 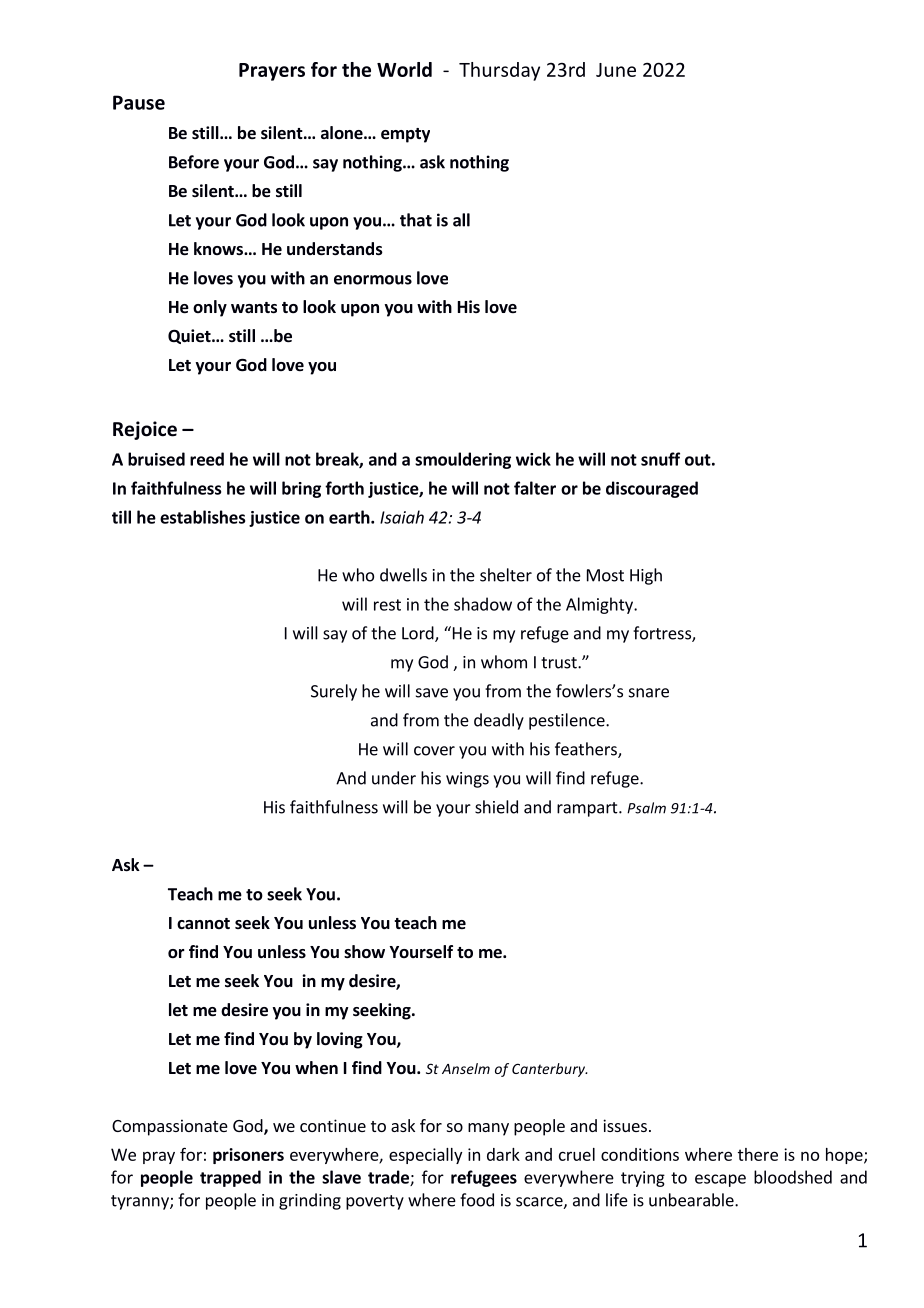 I want to click on June, so click(x=616, y=70).
